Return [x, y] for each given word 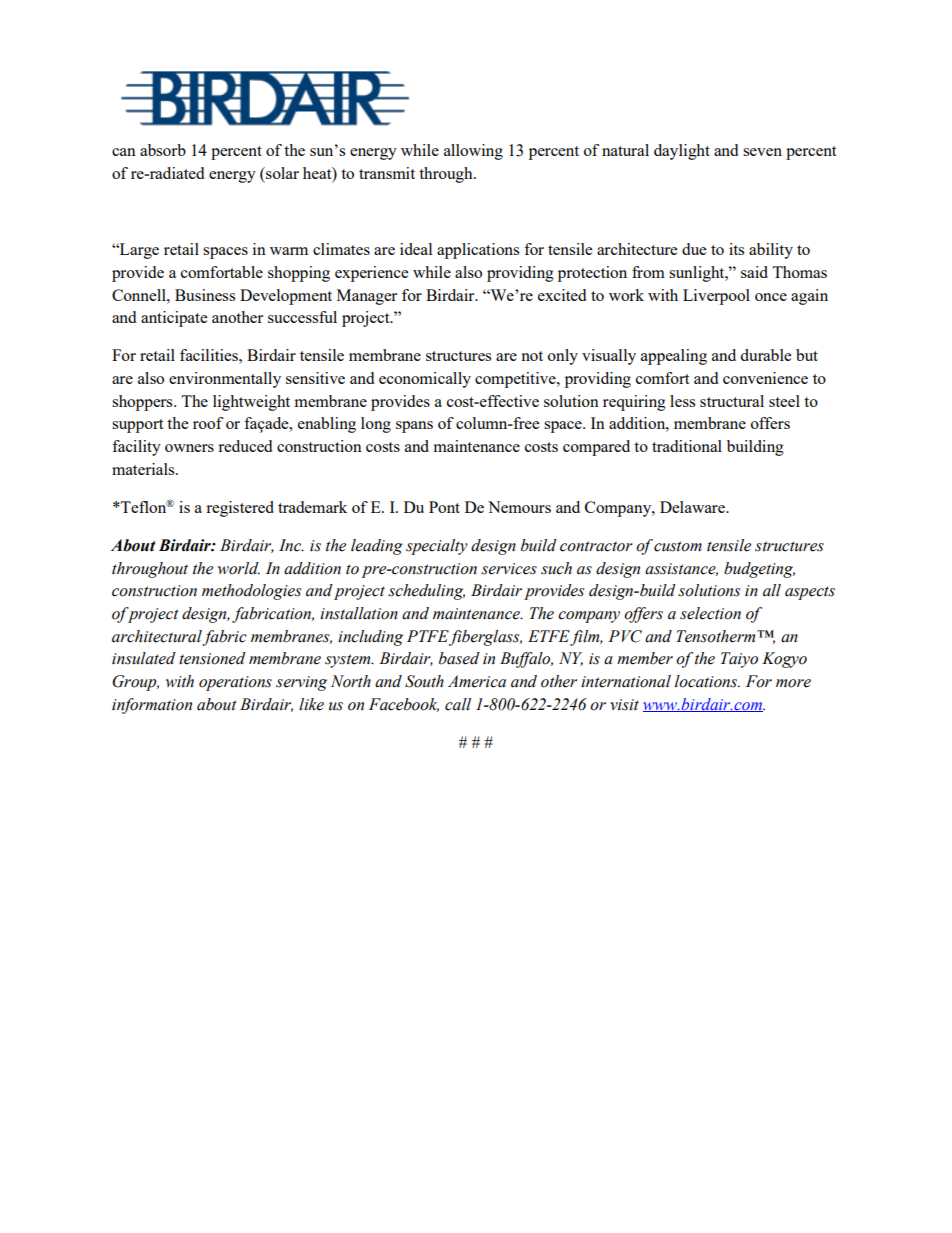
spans [414, 427]
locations [707, 681]
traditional [687, 446]
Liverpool [716, 297]
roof [208, 423]
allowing [473, 152]
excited [562, 295]
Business [205, 295]
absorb [163, 150]
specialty [437, 547]
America [477, 681]
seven [762, 152]
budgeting [759, 570]
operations [235, 683]
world [239, 568]
